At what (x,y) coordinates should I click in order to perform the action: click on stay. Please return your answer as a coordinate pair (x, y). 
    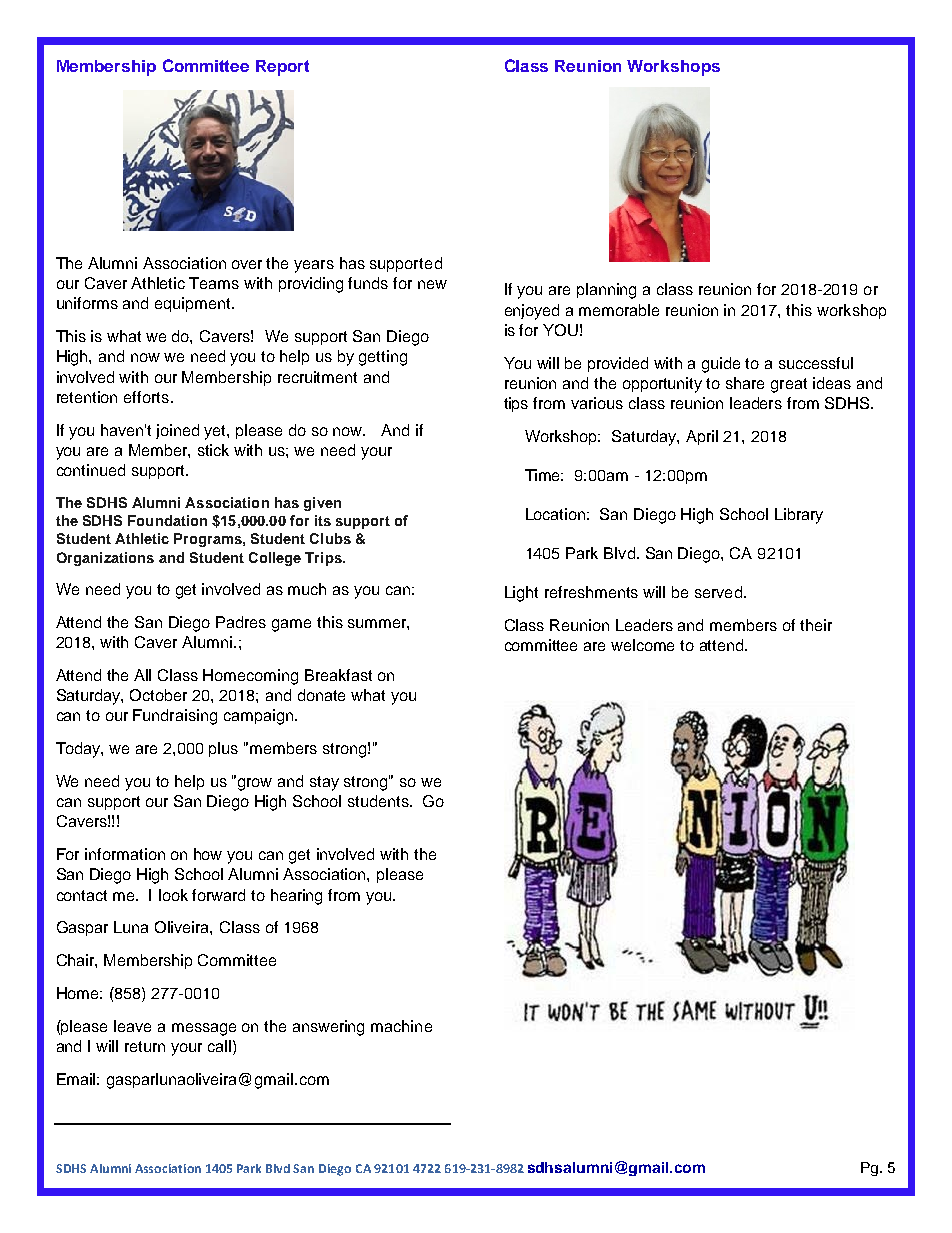
    Looking at the image, I should click on (324, 783).
